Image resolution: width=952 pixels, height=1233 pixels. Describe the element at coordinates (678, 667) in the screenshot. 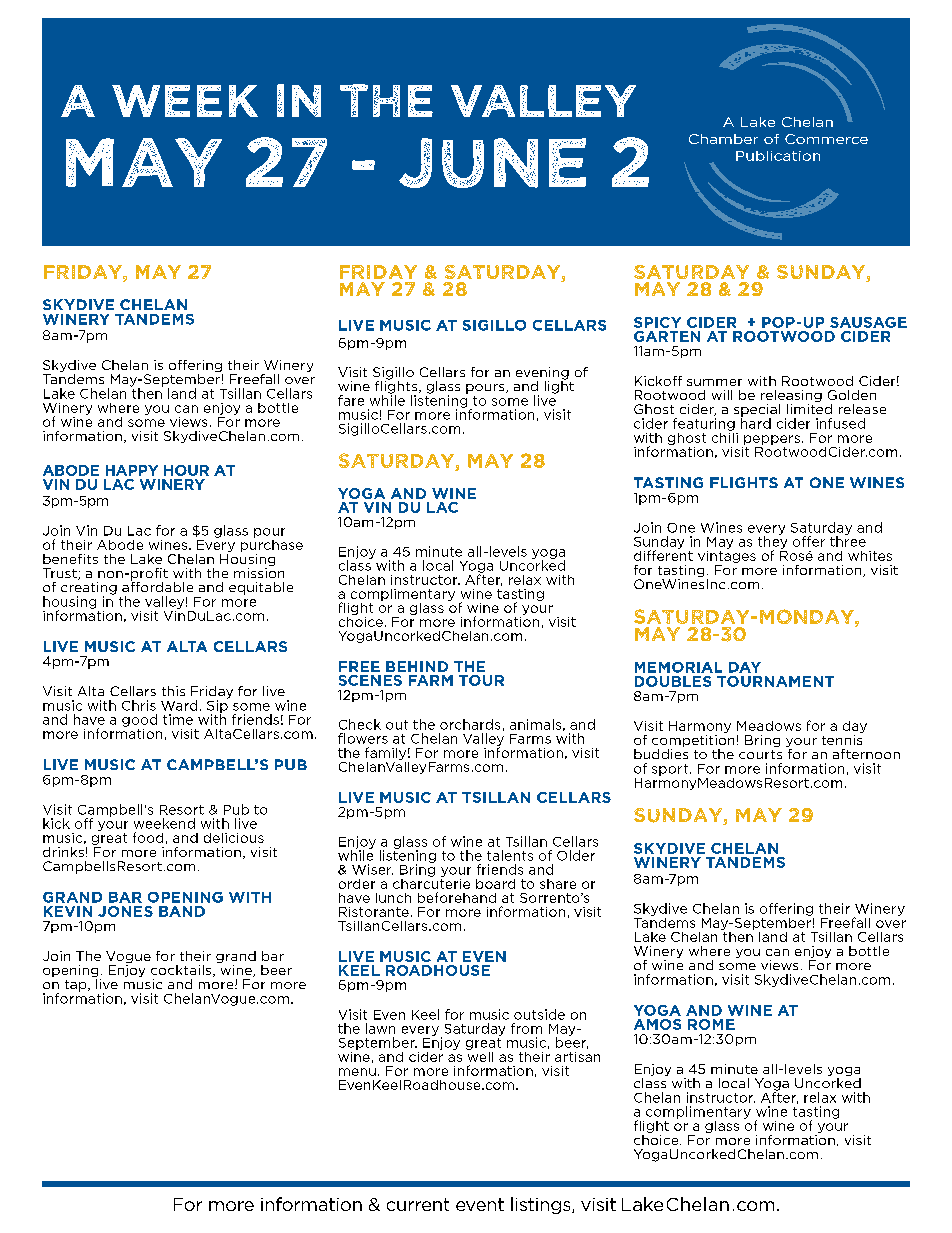

I see `MEMORIAL` at that location.
